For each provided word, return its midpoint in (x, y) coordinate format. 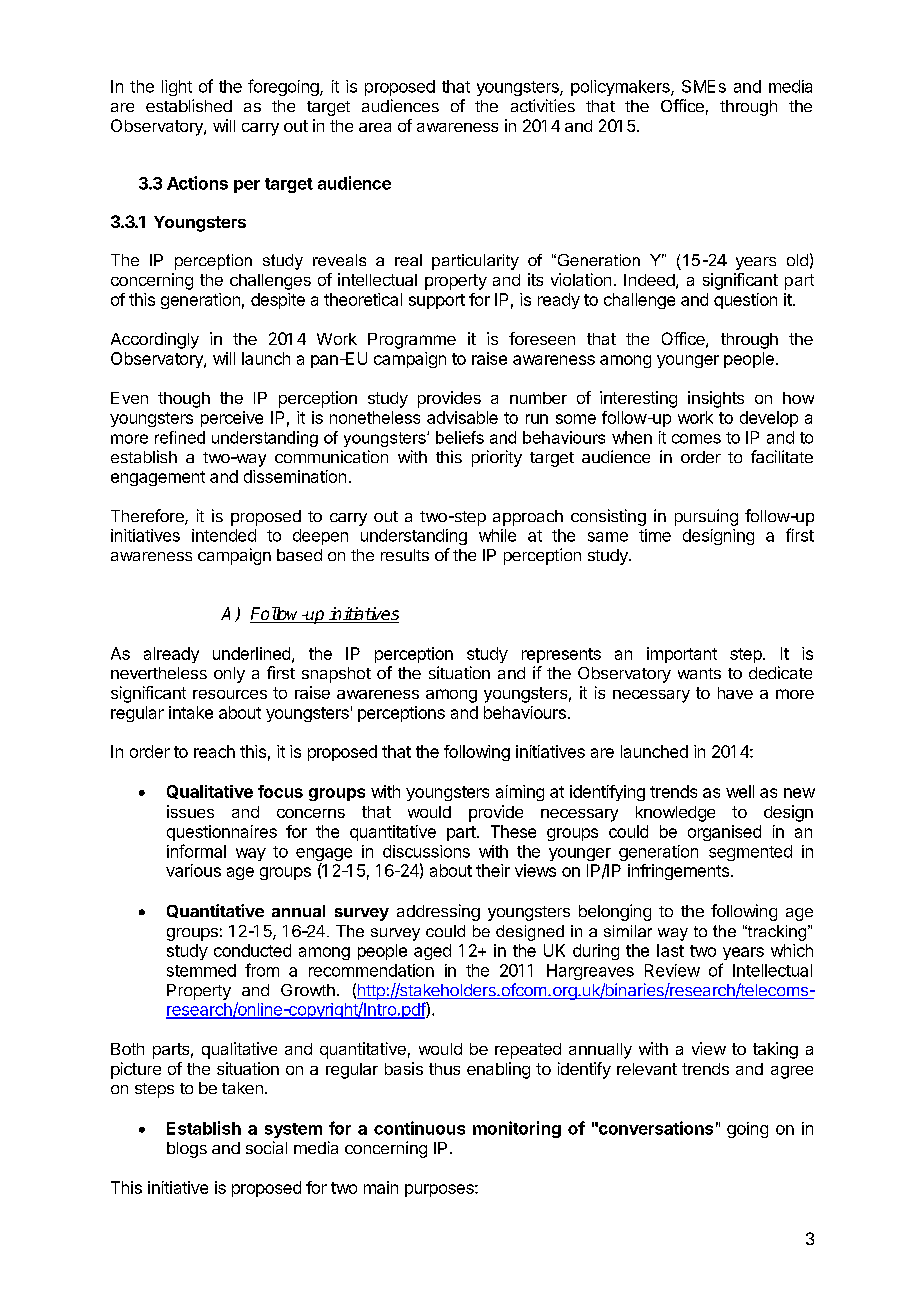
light (177, 88)
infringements (678, 872)
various (193, 870)
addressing (438, 912)
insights (716, 399)
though (184, 400)
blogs (187, 1150)
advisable (462, 417)
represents (561, 655)
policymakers (621, 88)
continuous (419, 1128)
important (682, 655)
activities (543, 105)
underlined (251, 653)
